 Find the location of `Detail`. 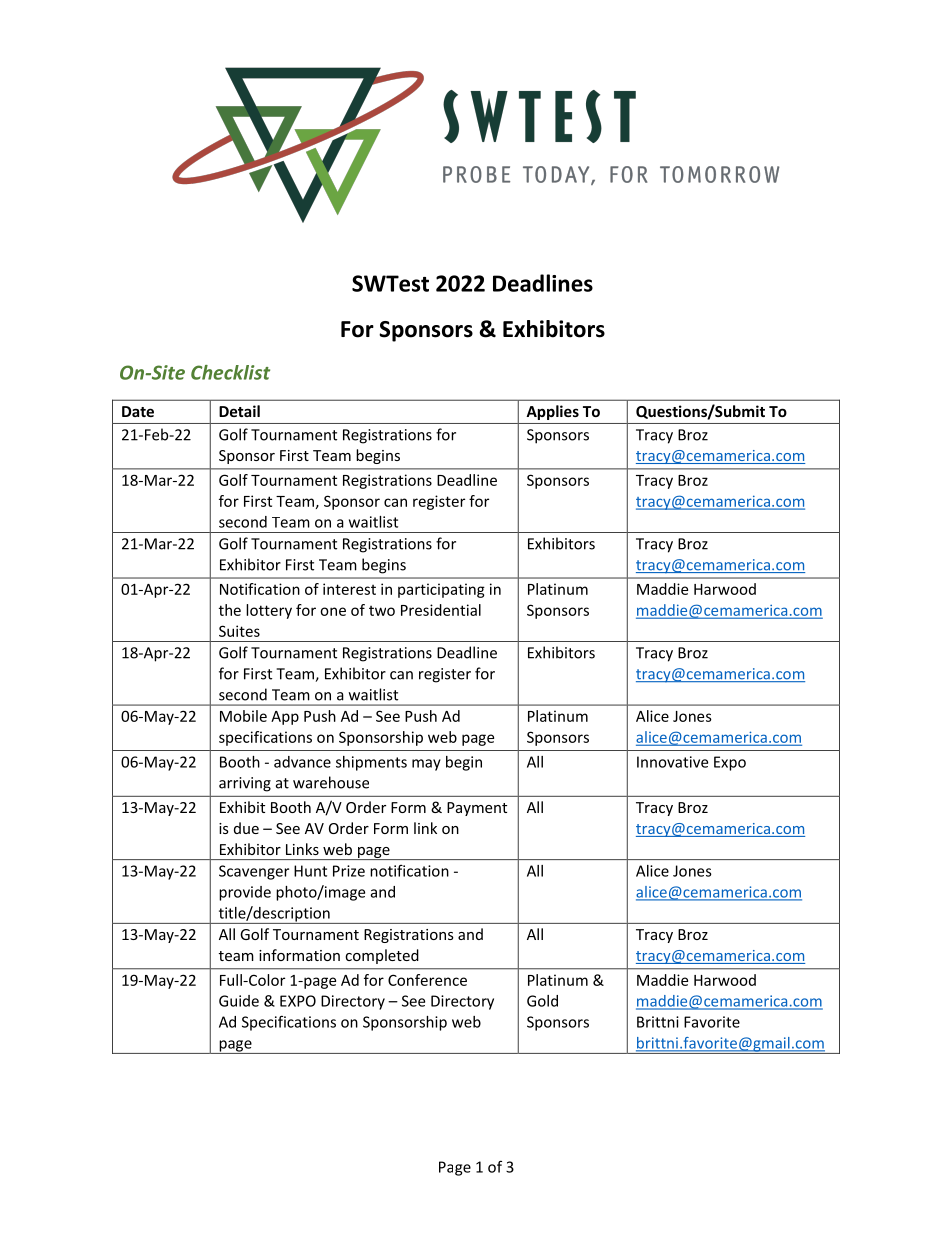

Detail is located at coordinates (239, 411).
